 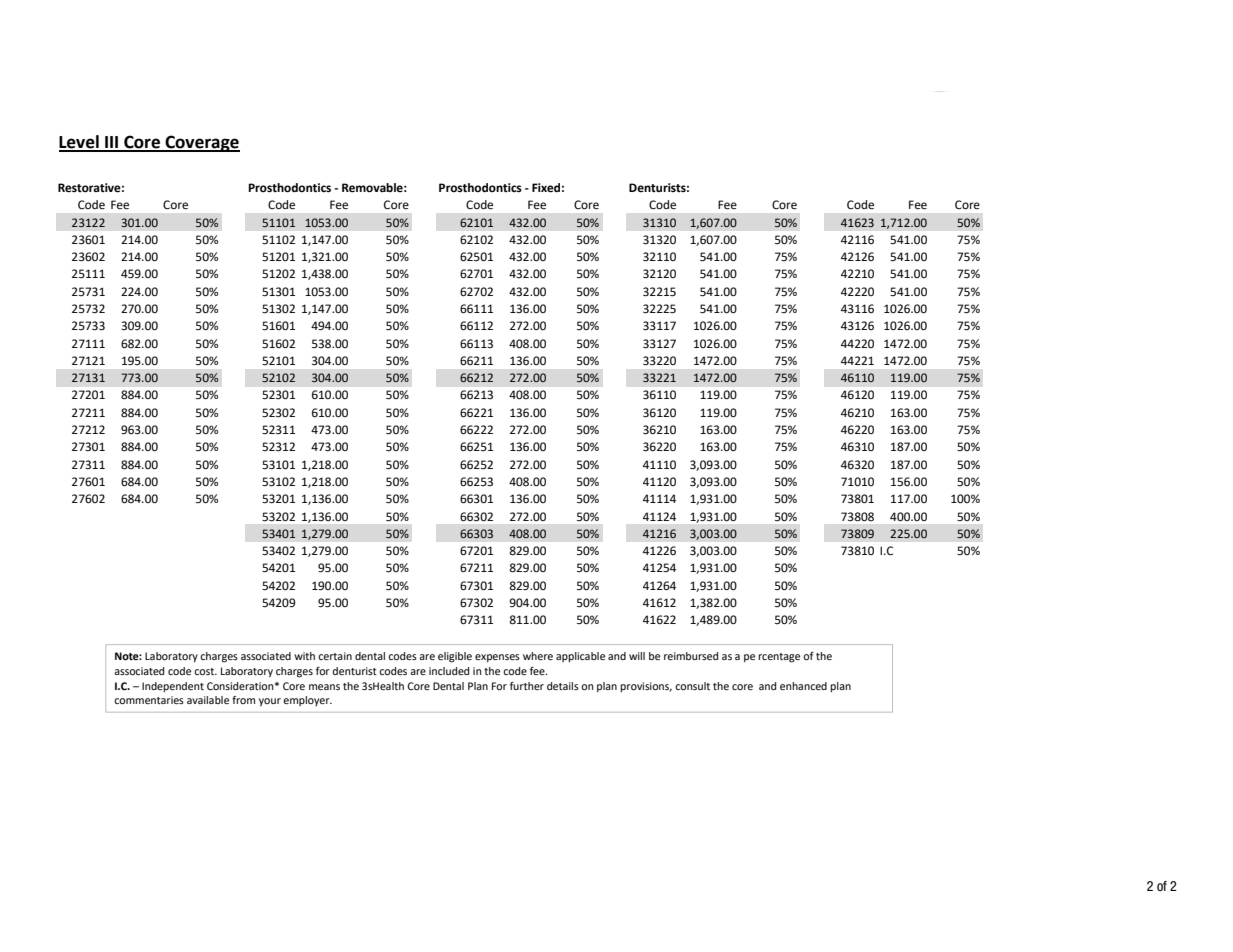 What do you see at coordinates (201, 143) in the page?
I see `Coverage` at bounding box center [201, 143].
